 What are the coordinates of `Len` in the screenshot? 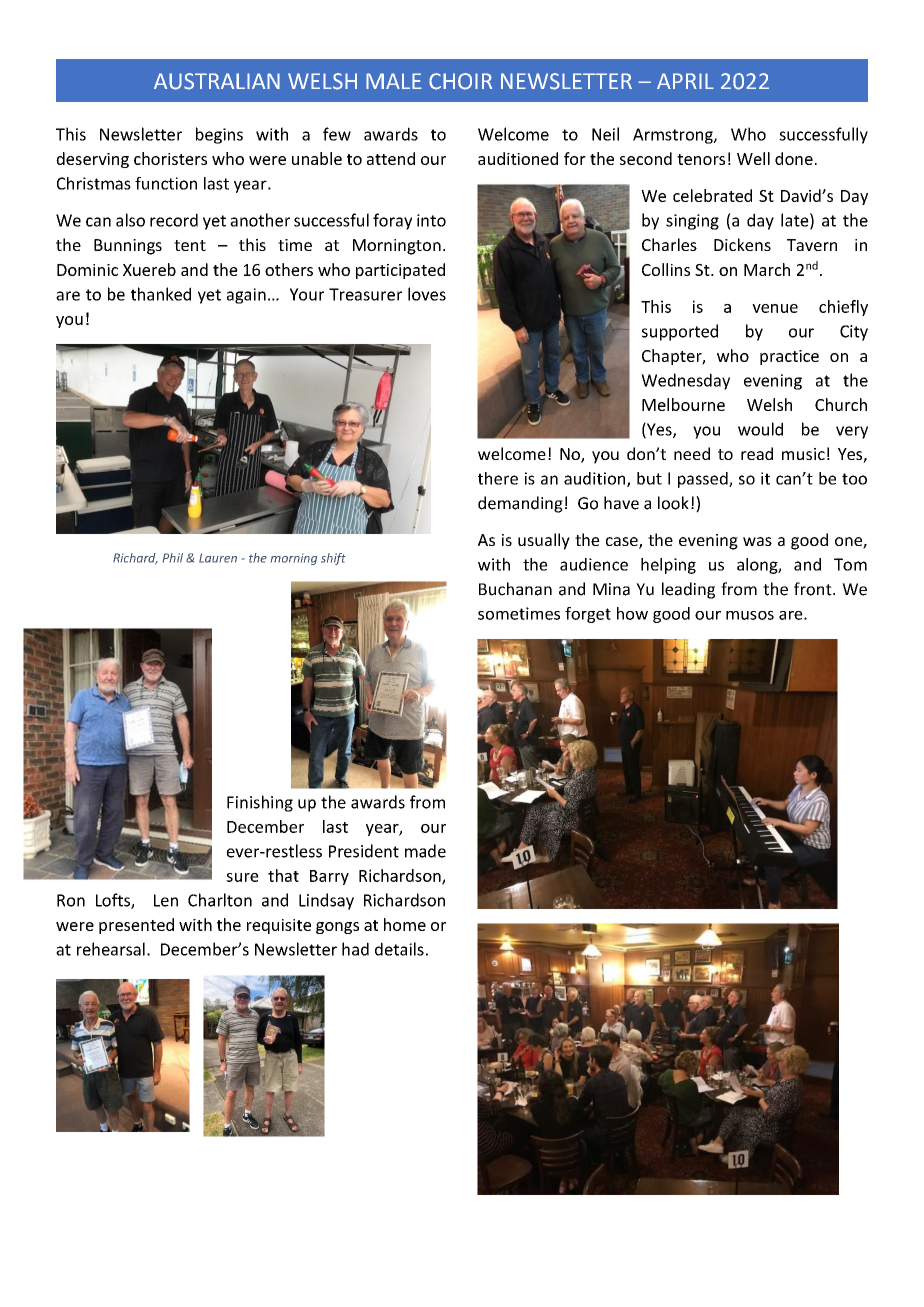 It's located at (166, 900).
